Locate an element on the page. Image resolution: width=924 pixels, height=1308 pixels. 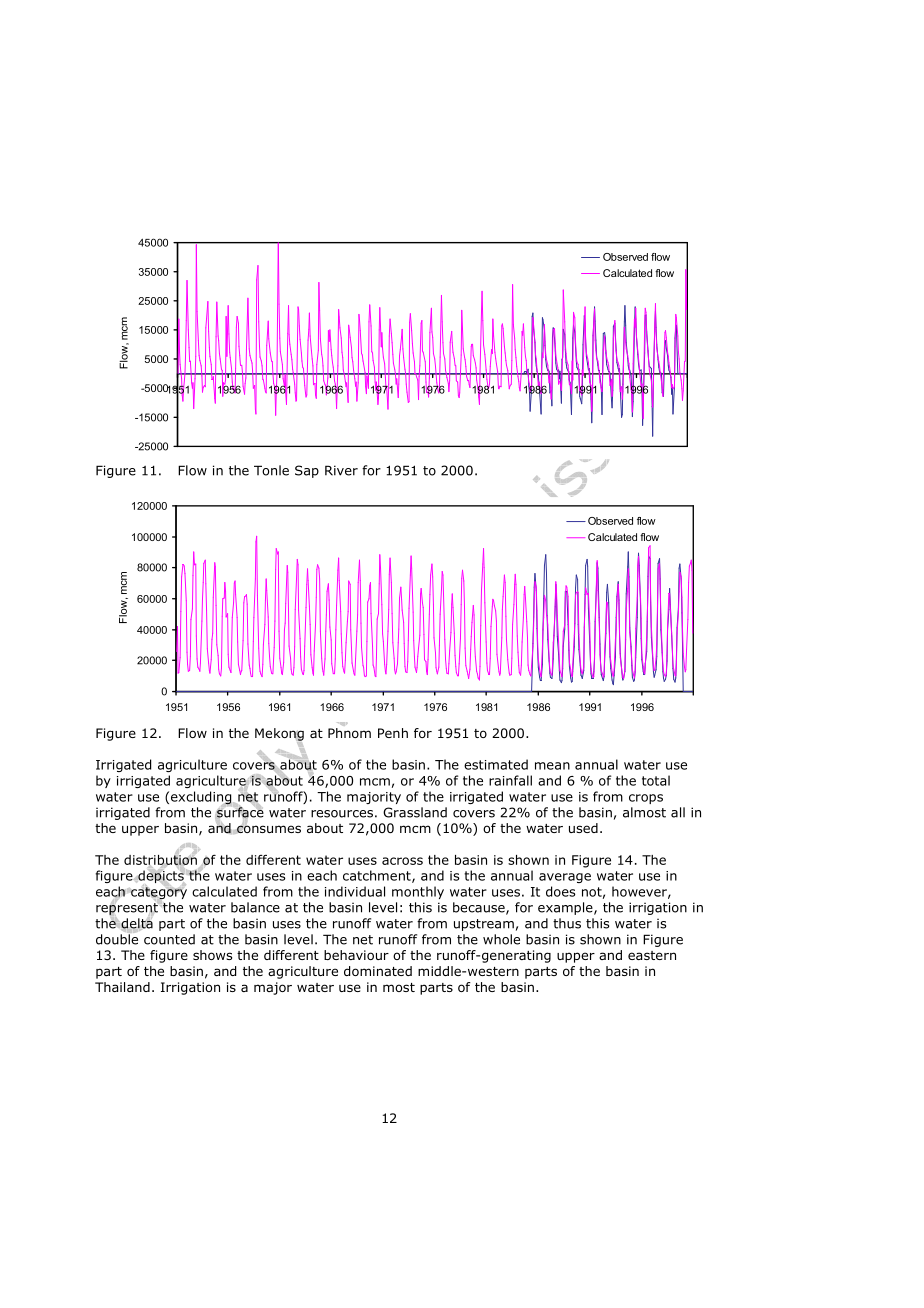
Mekong is located at coordinates (279, 735).
